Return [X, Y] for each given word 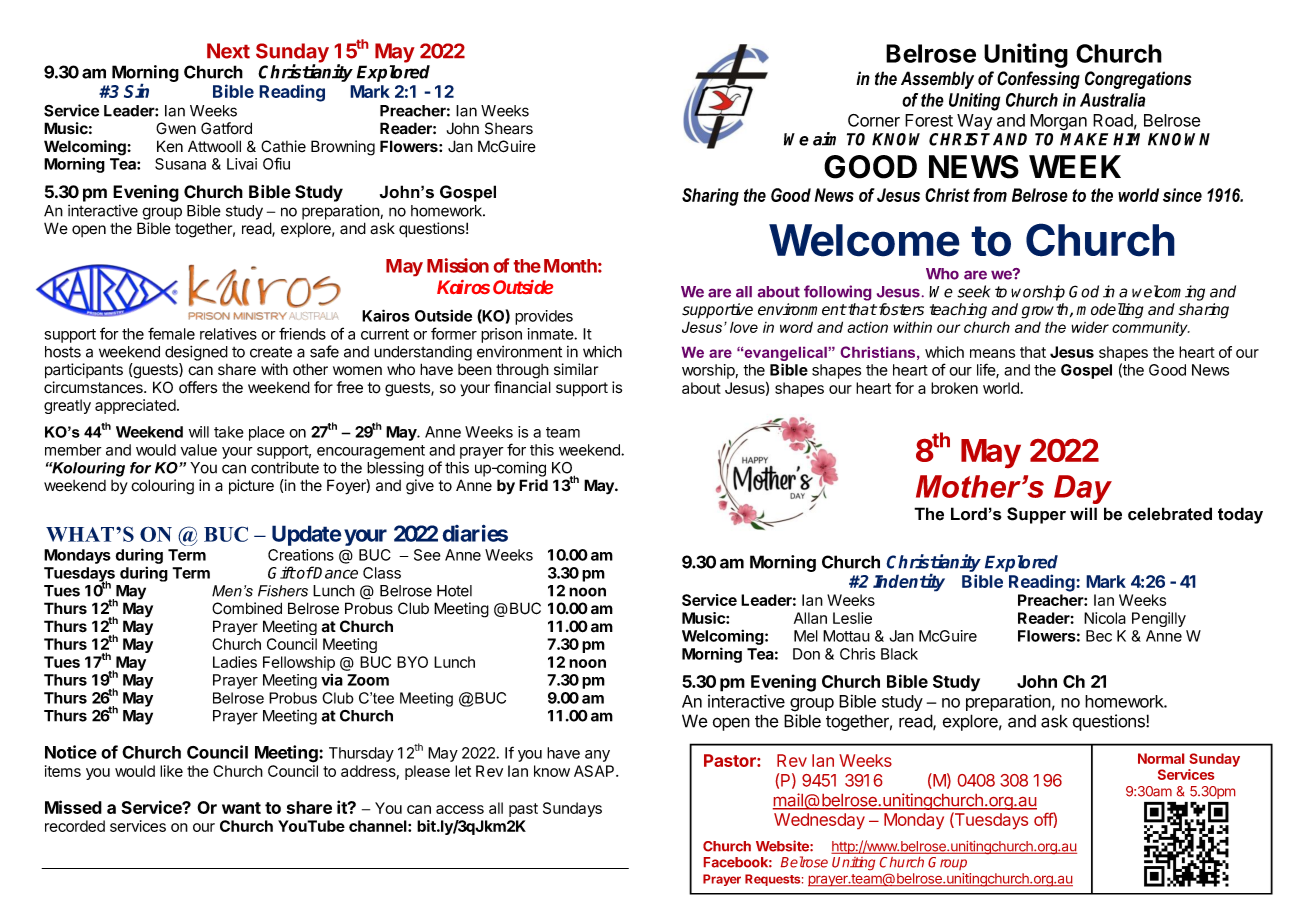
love [744, 327]
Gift [282, 572]
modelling [1110, 311]
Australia [1112, 100]
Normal [1161, 758]
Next [228, 51]
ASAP [595, 771]
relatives [228, 334]
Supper [1036, 515]
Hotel [454, 591]
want [241, 808]
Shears [509, 128]
